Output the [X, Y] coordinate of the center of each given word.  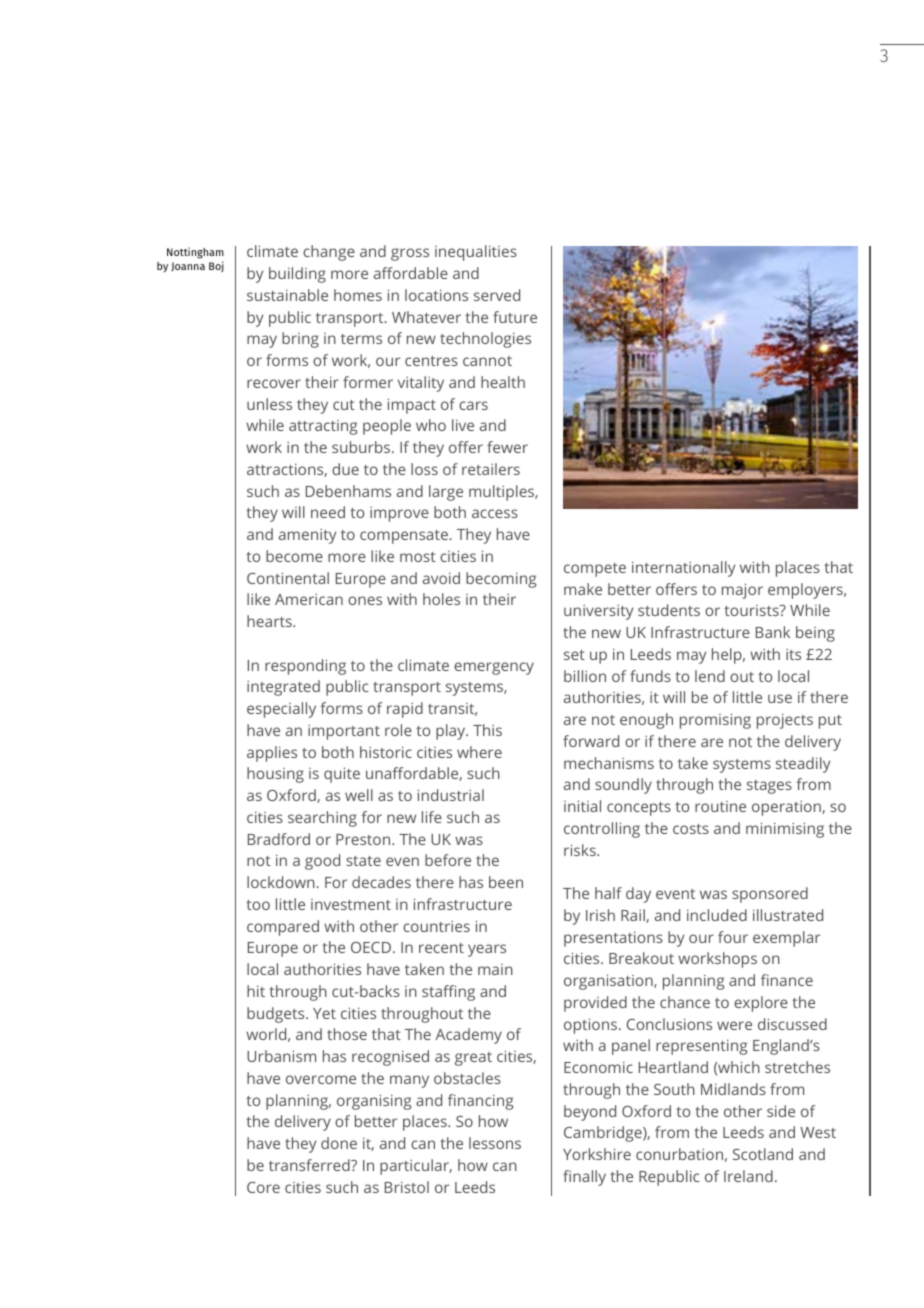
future [515, 317]
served [497, 295]
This [487, 730]
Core [263, 1187]
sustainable [287, 295]
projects [785, 721]
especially [281, 710]
